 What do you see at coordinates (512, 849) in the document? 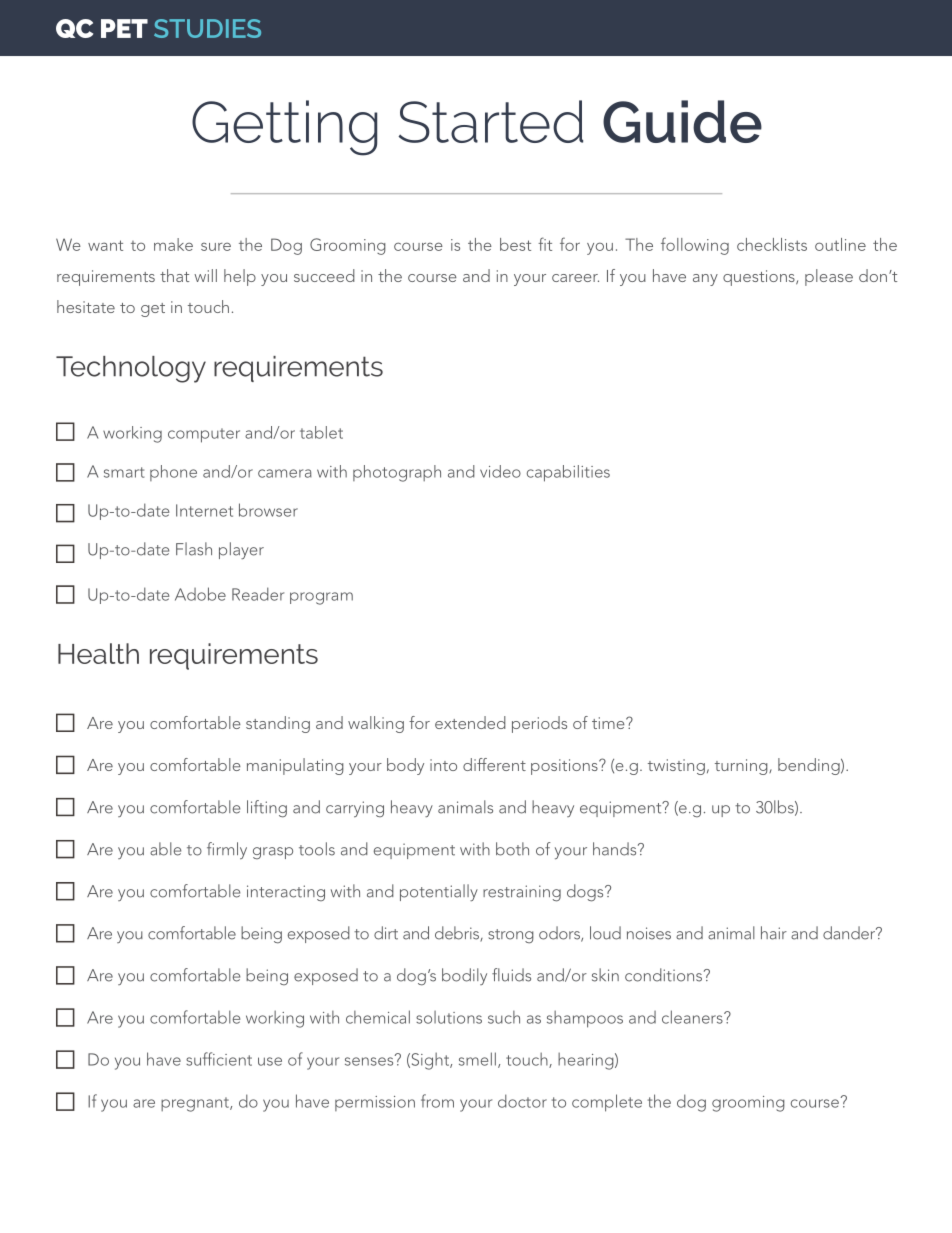
I see `both` at bounding box center [512, 849].
